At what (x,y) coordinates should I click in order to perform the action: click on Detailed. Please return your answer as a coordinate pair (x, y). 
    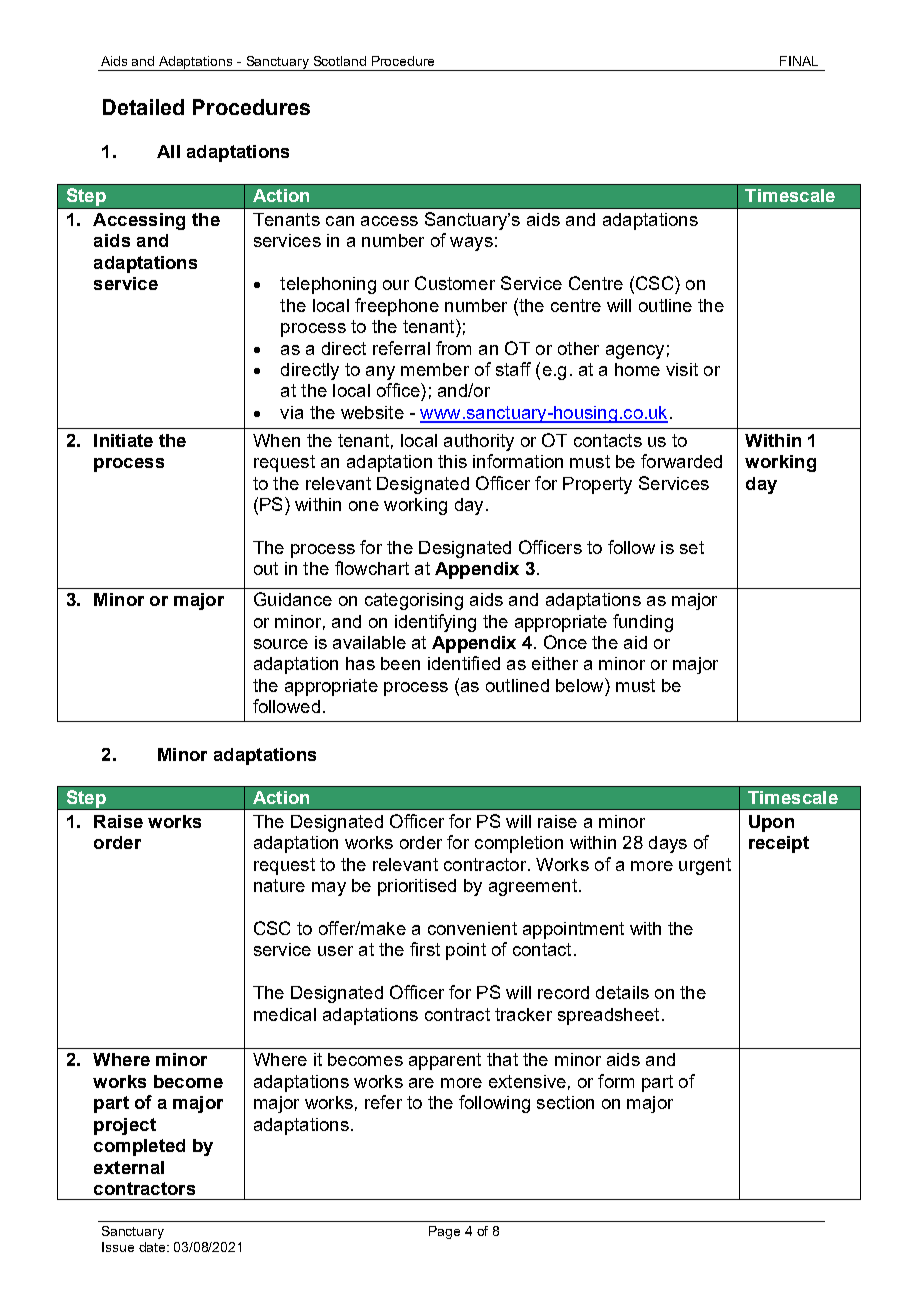
    Looking at the image, I should click on (143, 107).
